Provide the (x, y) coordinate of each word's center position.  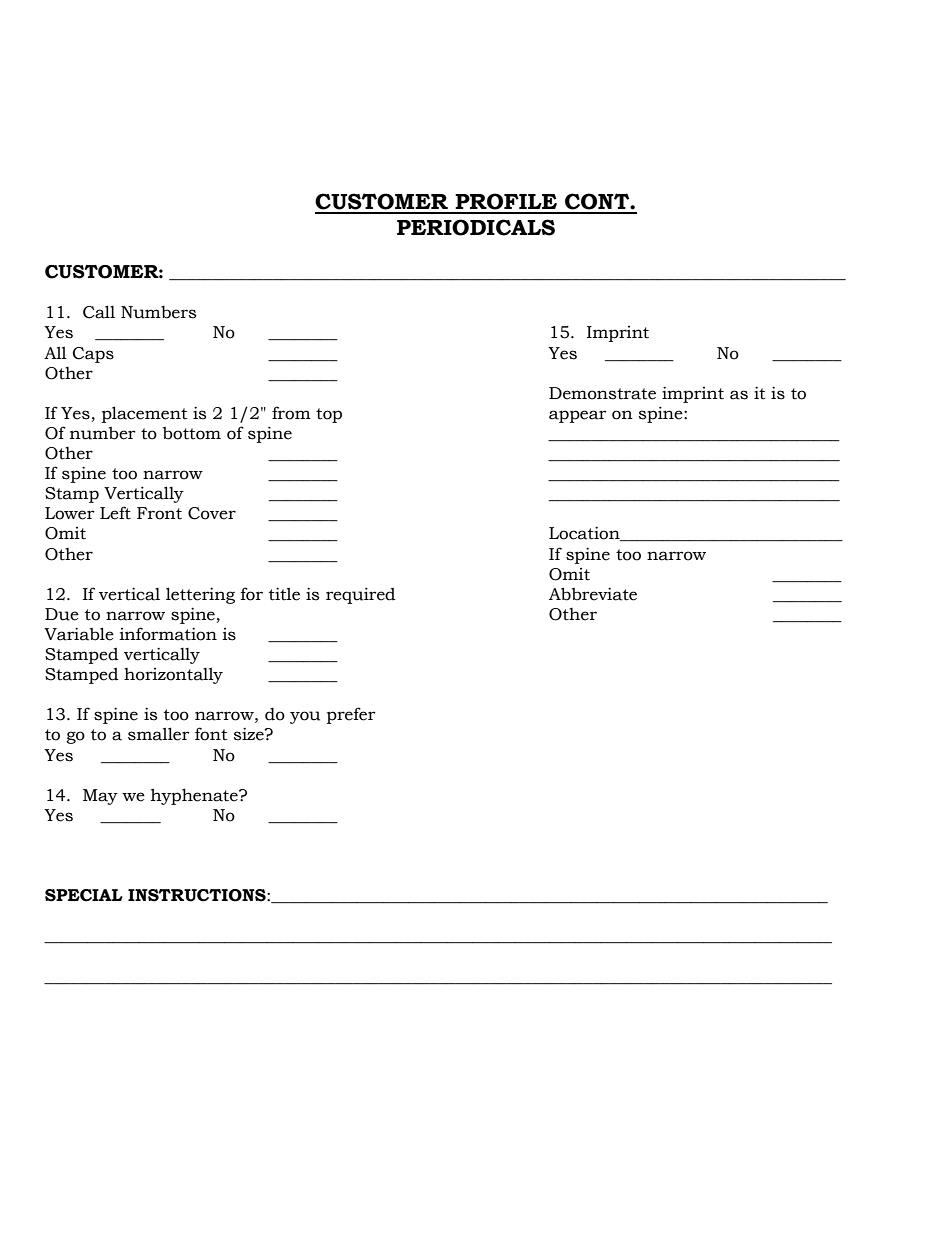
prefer (351, 715)
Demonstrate (602, 393)
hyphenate (195, 796)
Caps (93, 355)
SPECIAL (84, 895)
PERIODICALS (476, 227)
